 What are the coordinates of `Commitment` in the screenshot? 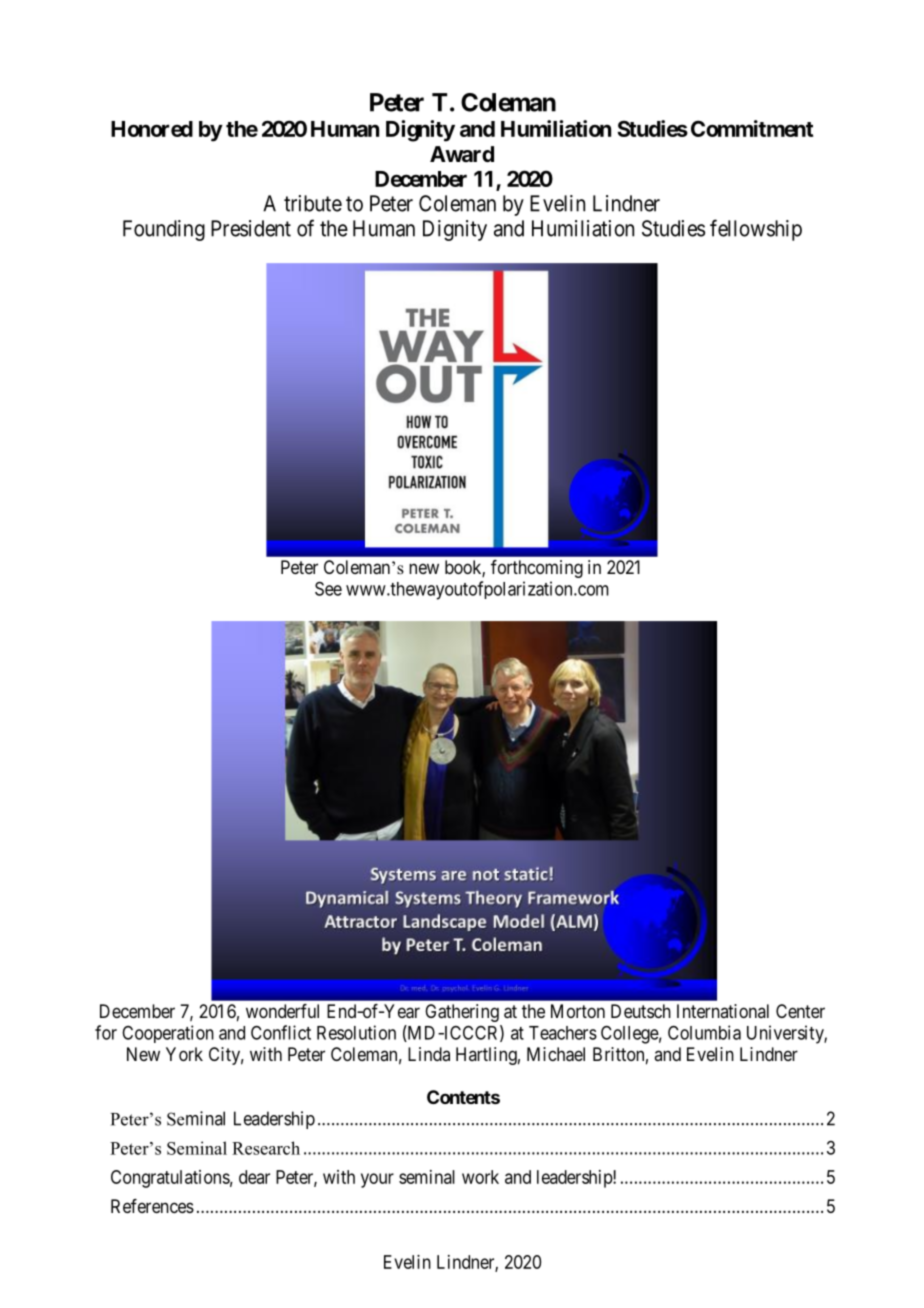 It's located at (752, 128).
